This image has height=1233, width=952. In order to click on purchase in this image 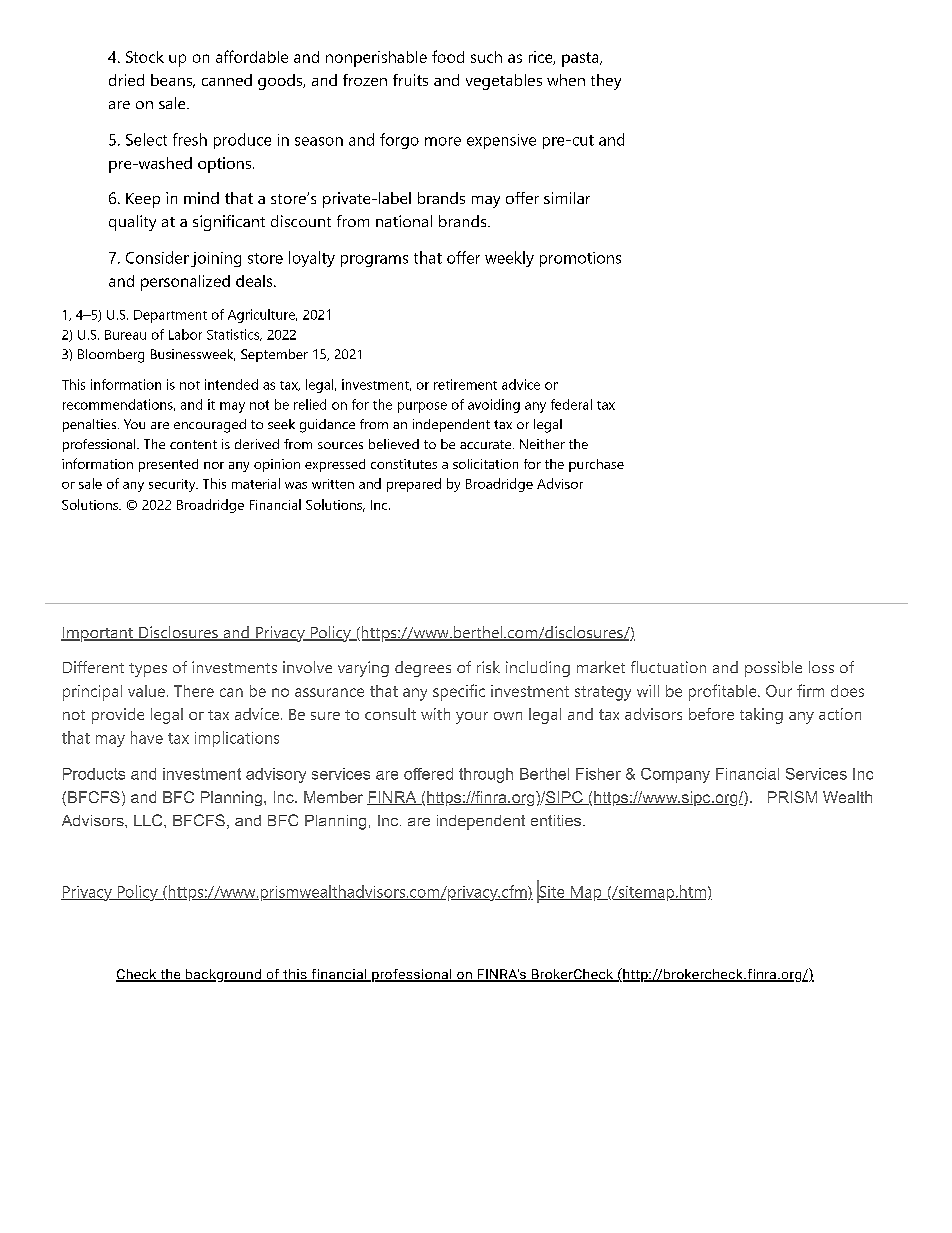, I will do `click(596, 465)`.
